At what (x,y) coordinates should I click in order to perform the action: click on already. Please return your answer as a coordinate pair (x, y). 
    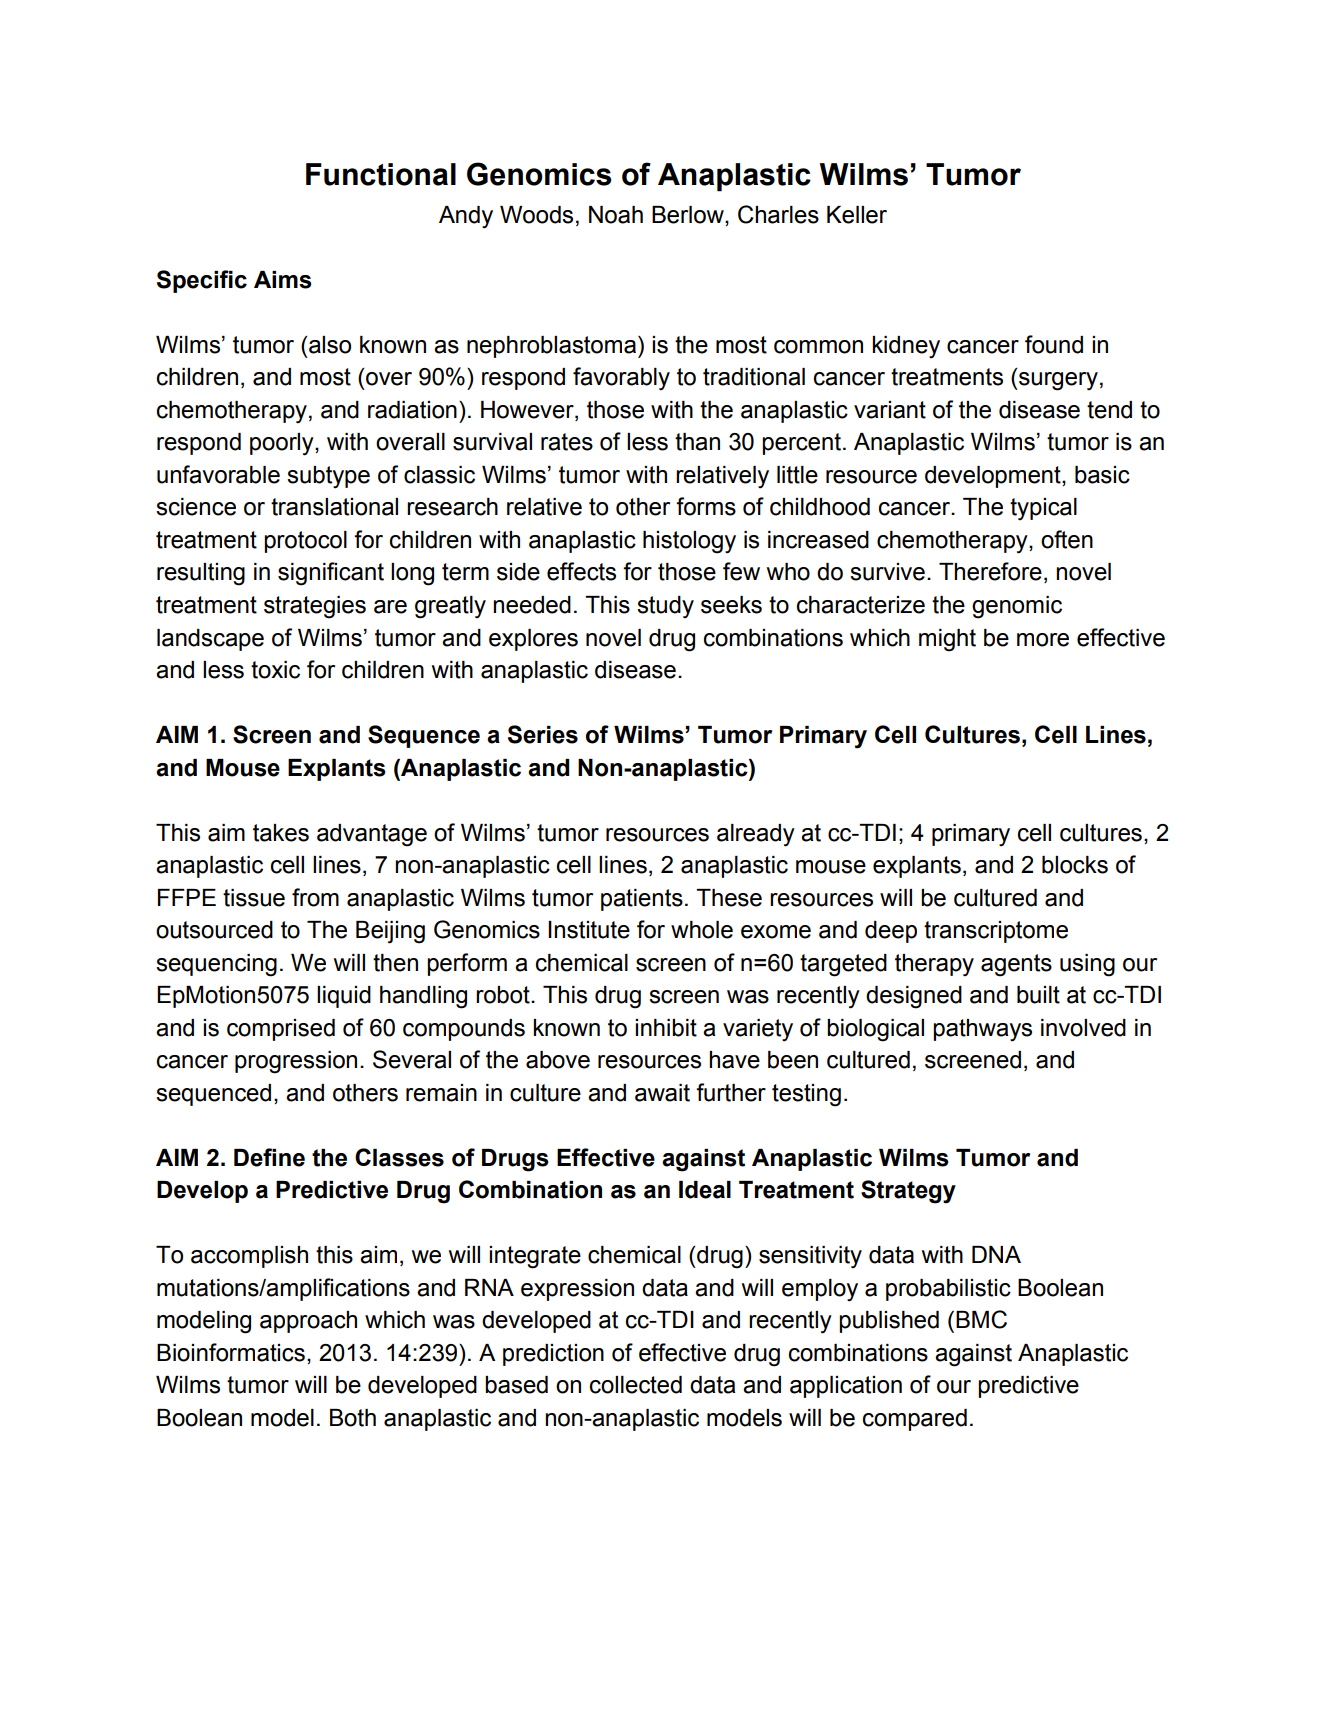
    Looking at the image, I should click on (756, 835).
